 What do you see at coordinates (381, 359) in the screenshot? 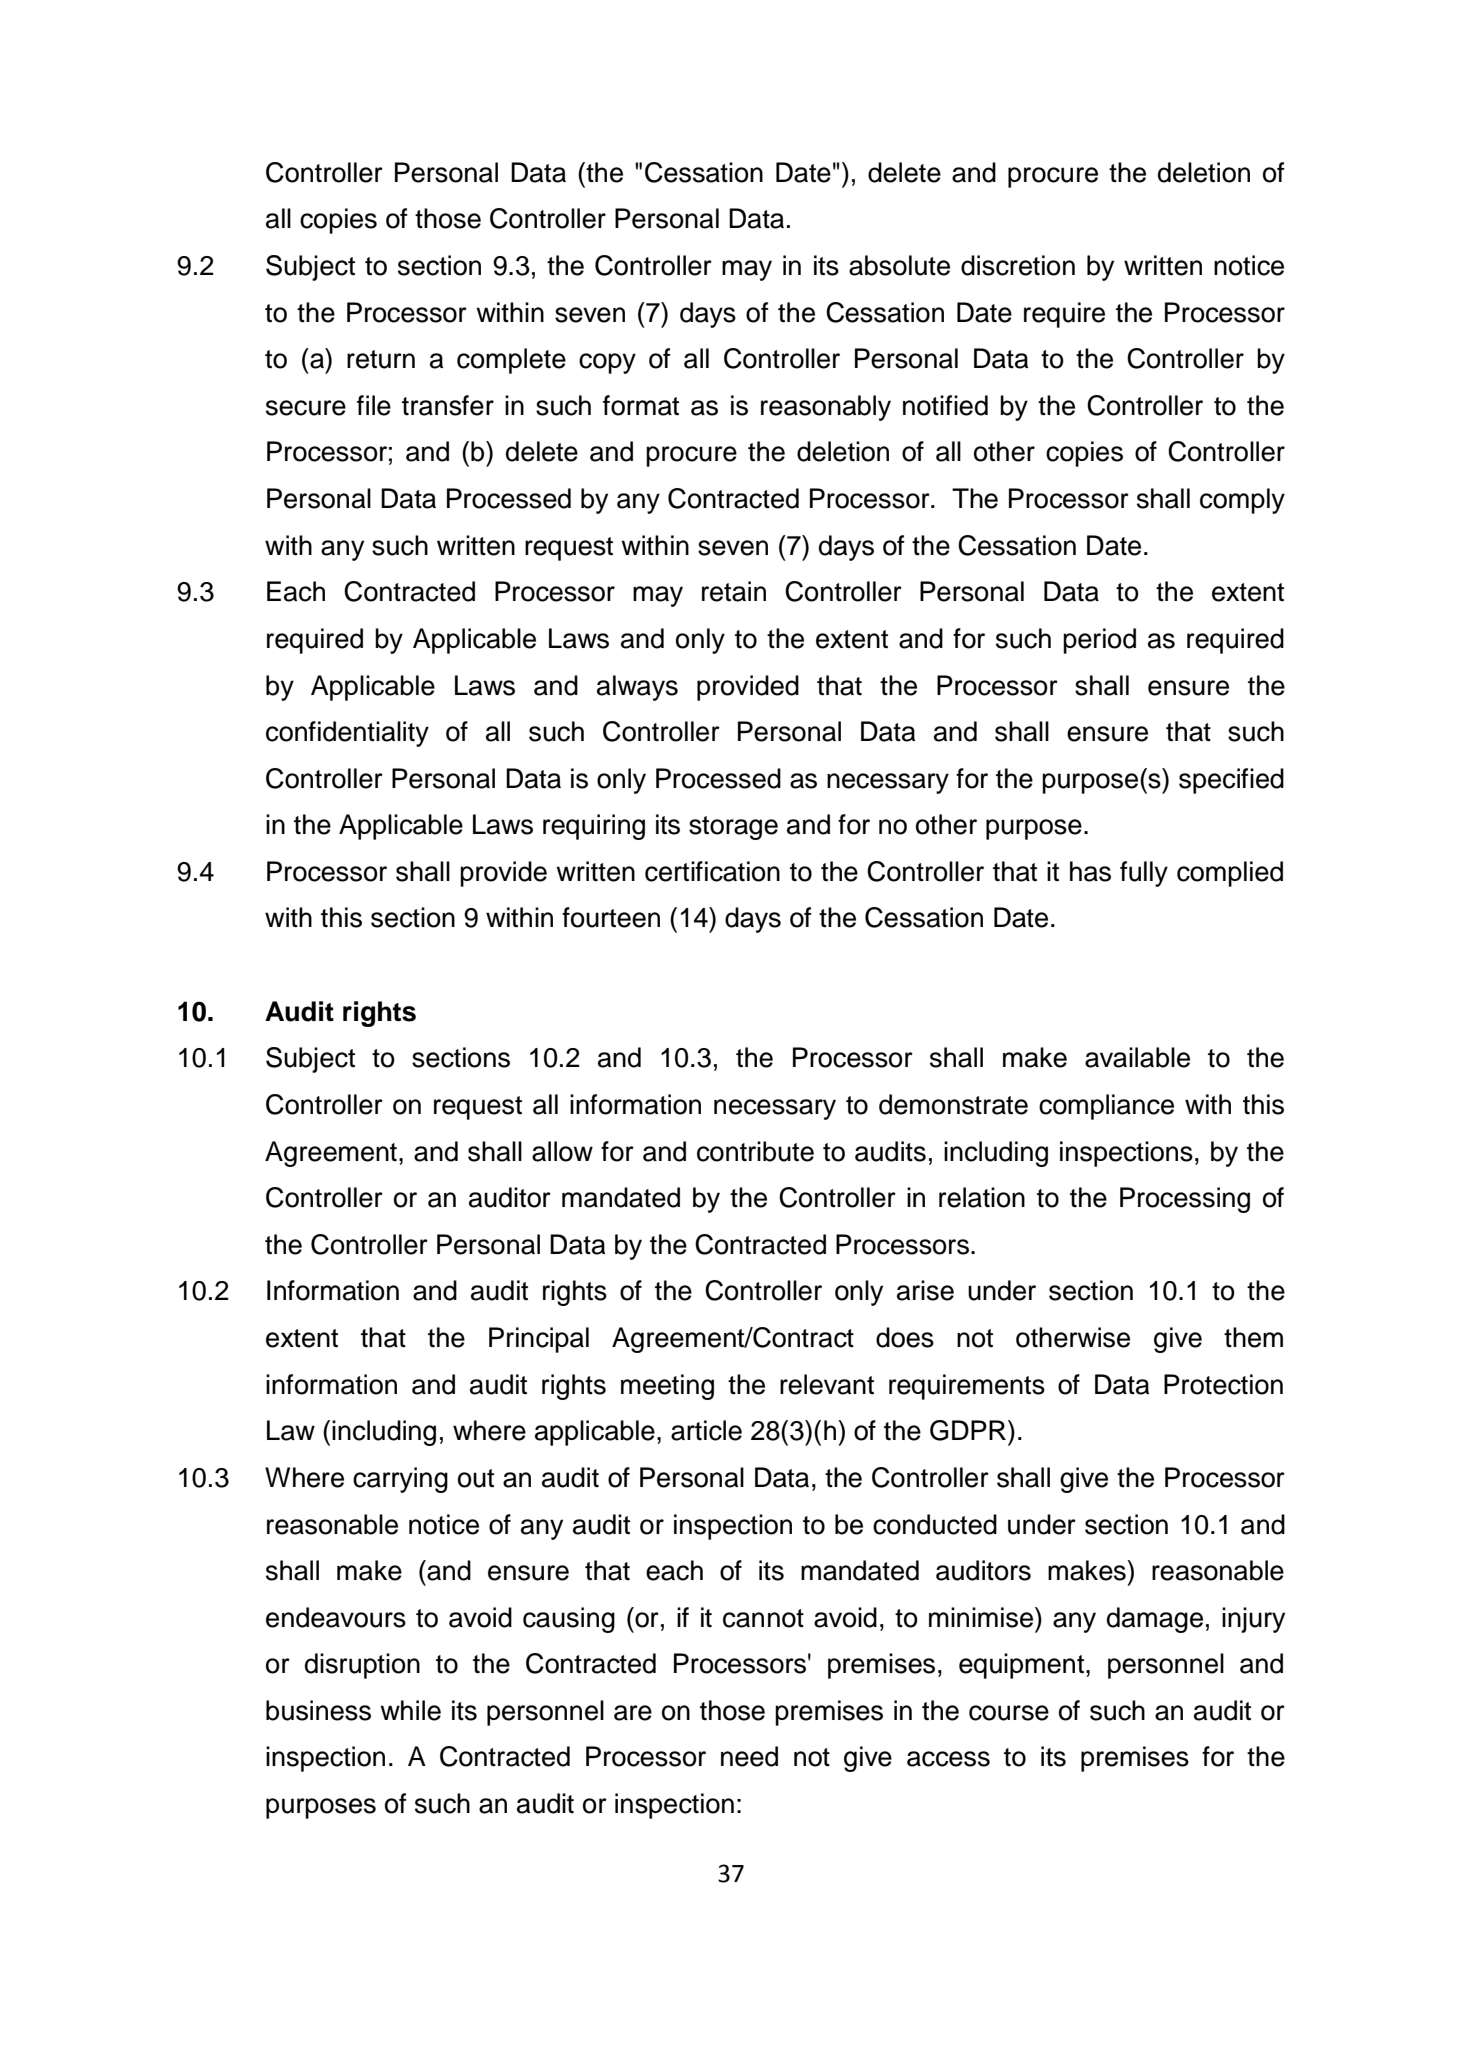
I see `return` at bounding box center [381, 359].
